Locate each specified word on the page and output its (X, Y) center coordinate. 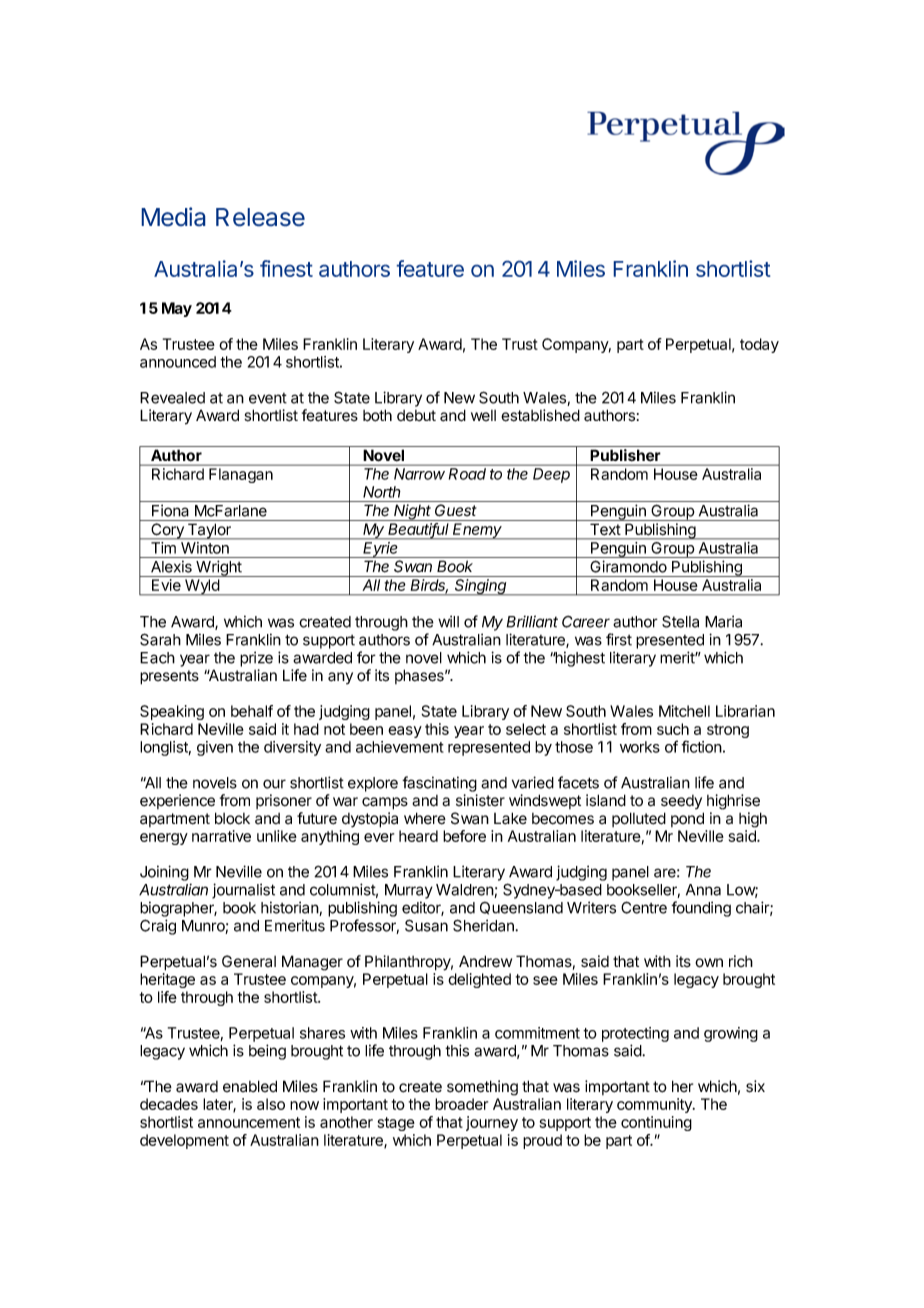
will (448, 621)
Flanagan (241, 475)
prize (256, 659)
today (759, 345)
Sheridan (484, 925)
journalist (243, 891)
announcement (249, 1122)
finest (286, 268)
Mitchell (684, 711)
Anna (703, 890)
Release (260, 217)
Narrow (419, 474)
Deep (551, 475)
